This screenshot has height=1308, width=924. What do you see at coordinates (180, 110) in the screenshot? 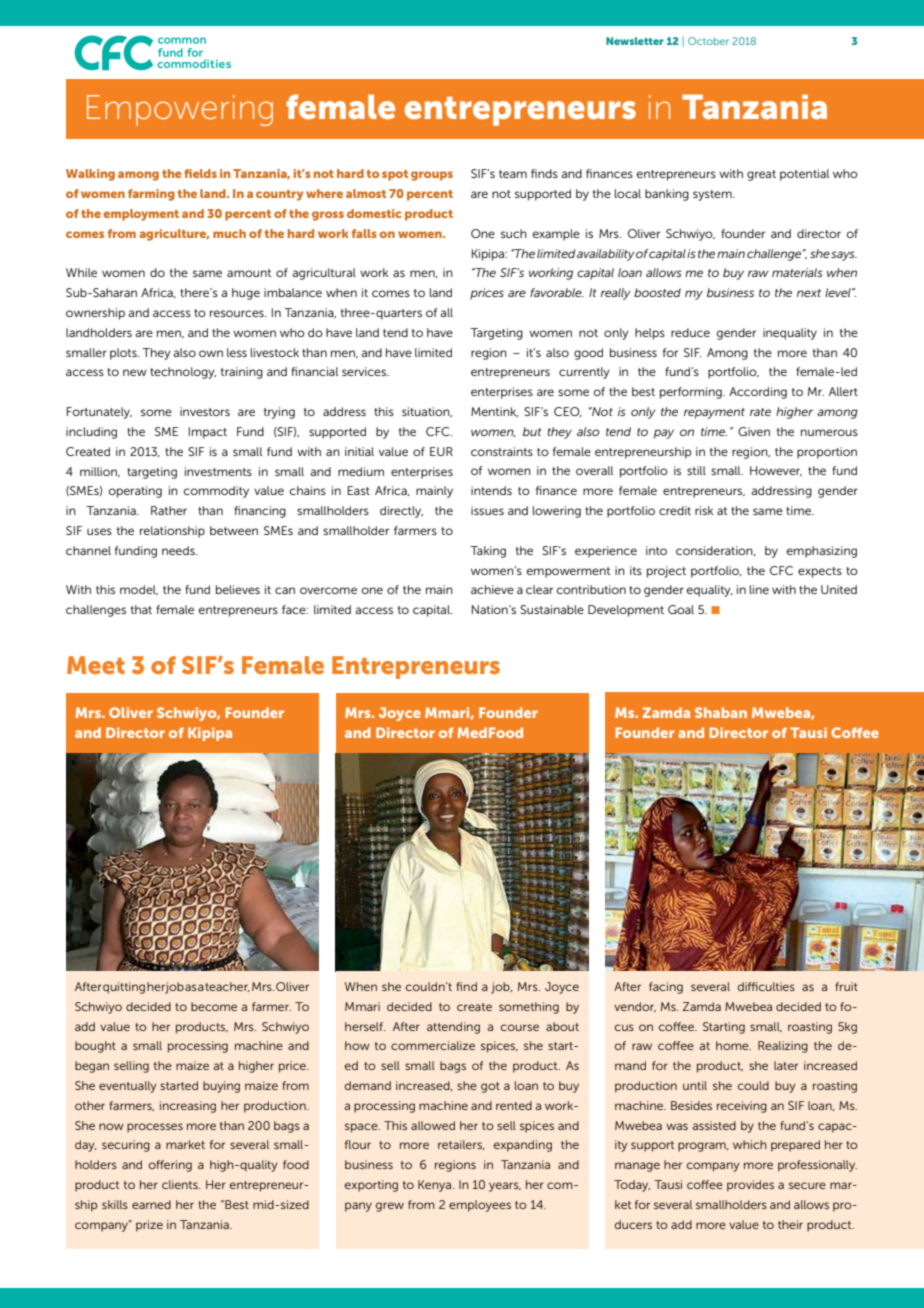
I see `Empowering` at bounding box center [180, 110].
